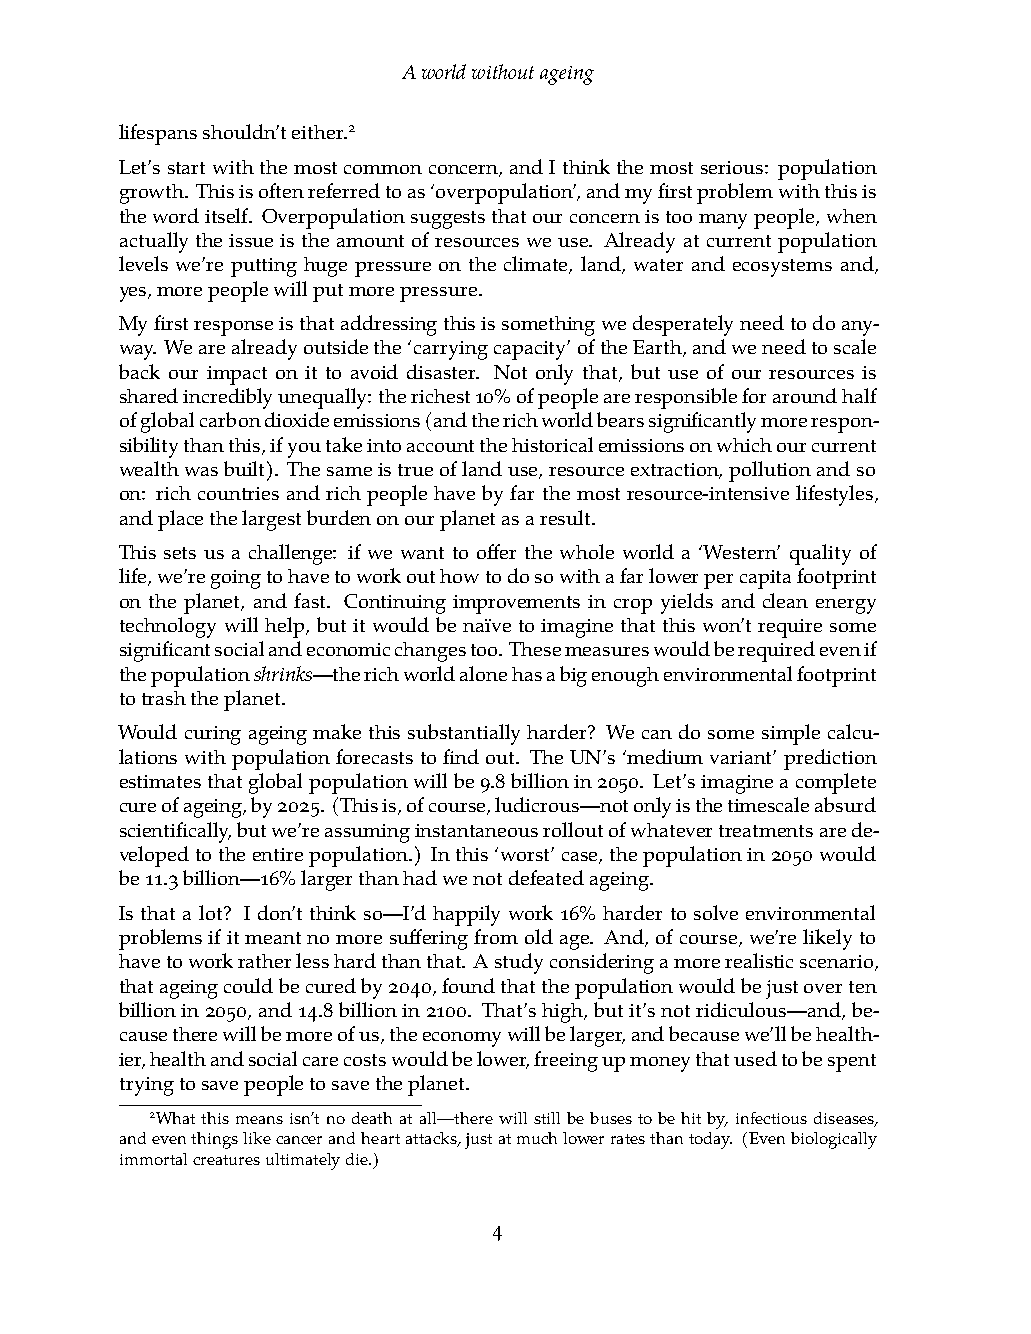  What do you see at coordinates (230, 419) in the page?
I see `carbon` at bounding box center [230, 419].
